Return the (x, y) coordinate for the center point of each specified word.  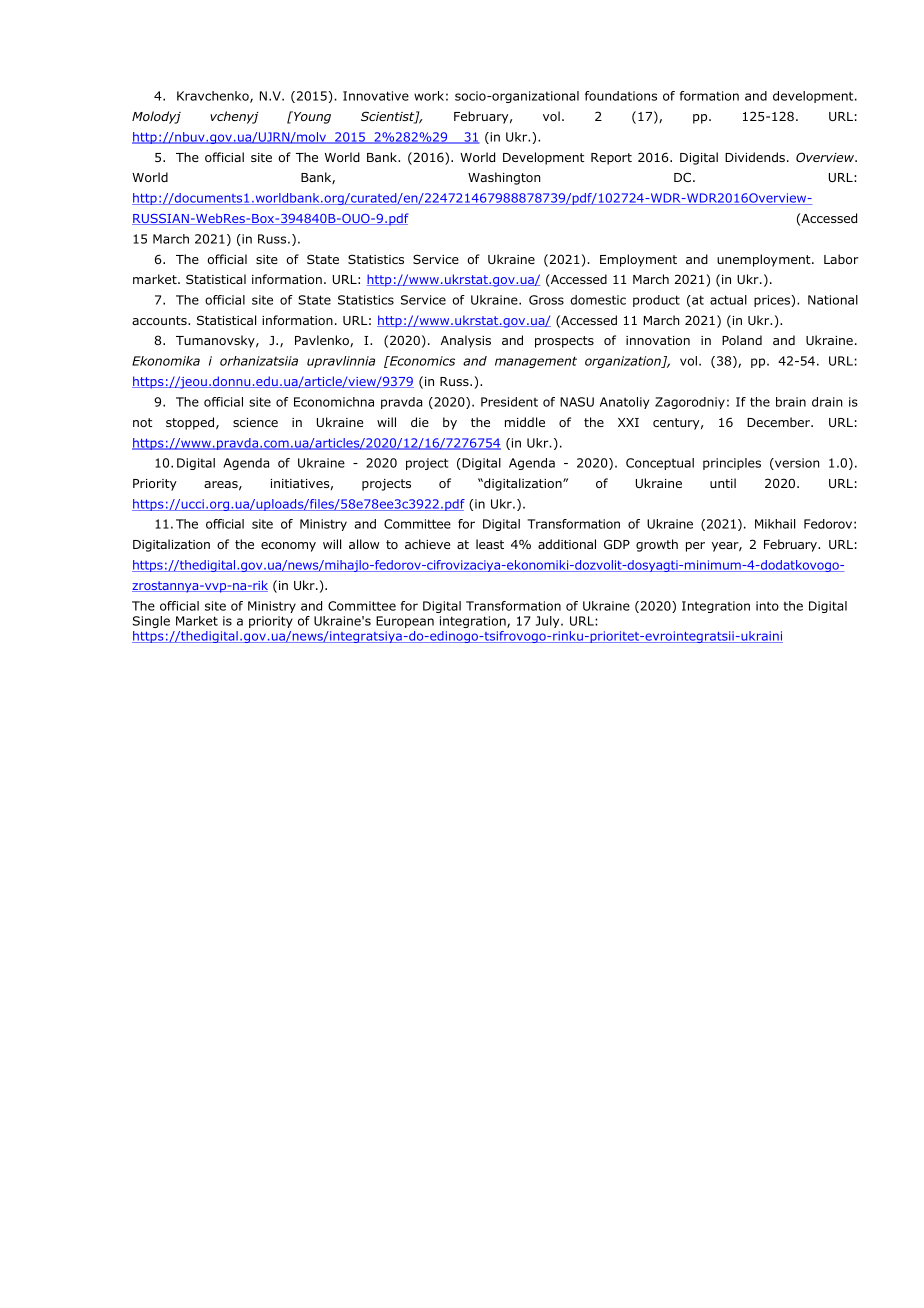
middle (525, 422)
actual (728, 300)
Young (311, 117)
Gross (546, 300)
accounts (160, 320)
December (779, 422)
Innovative (376, 96)
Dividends (755, 157)
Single (151, 622)
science (255, 422)
